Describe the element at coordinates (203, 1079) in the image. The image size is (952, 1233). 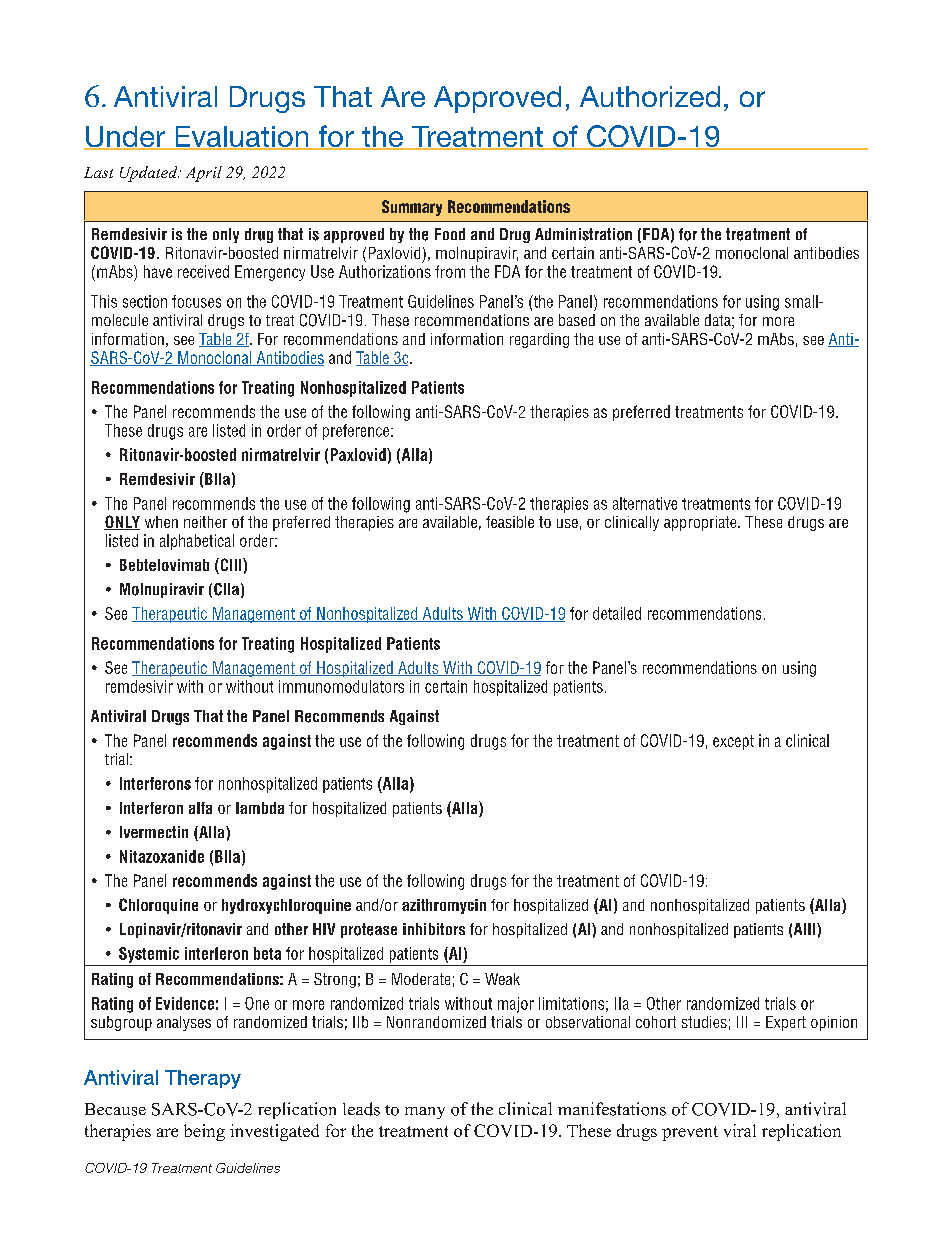
I see `Therapy` at that location.
